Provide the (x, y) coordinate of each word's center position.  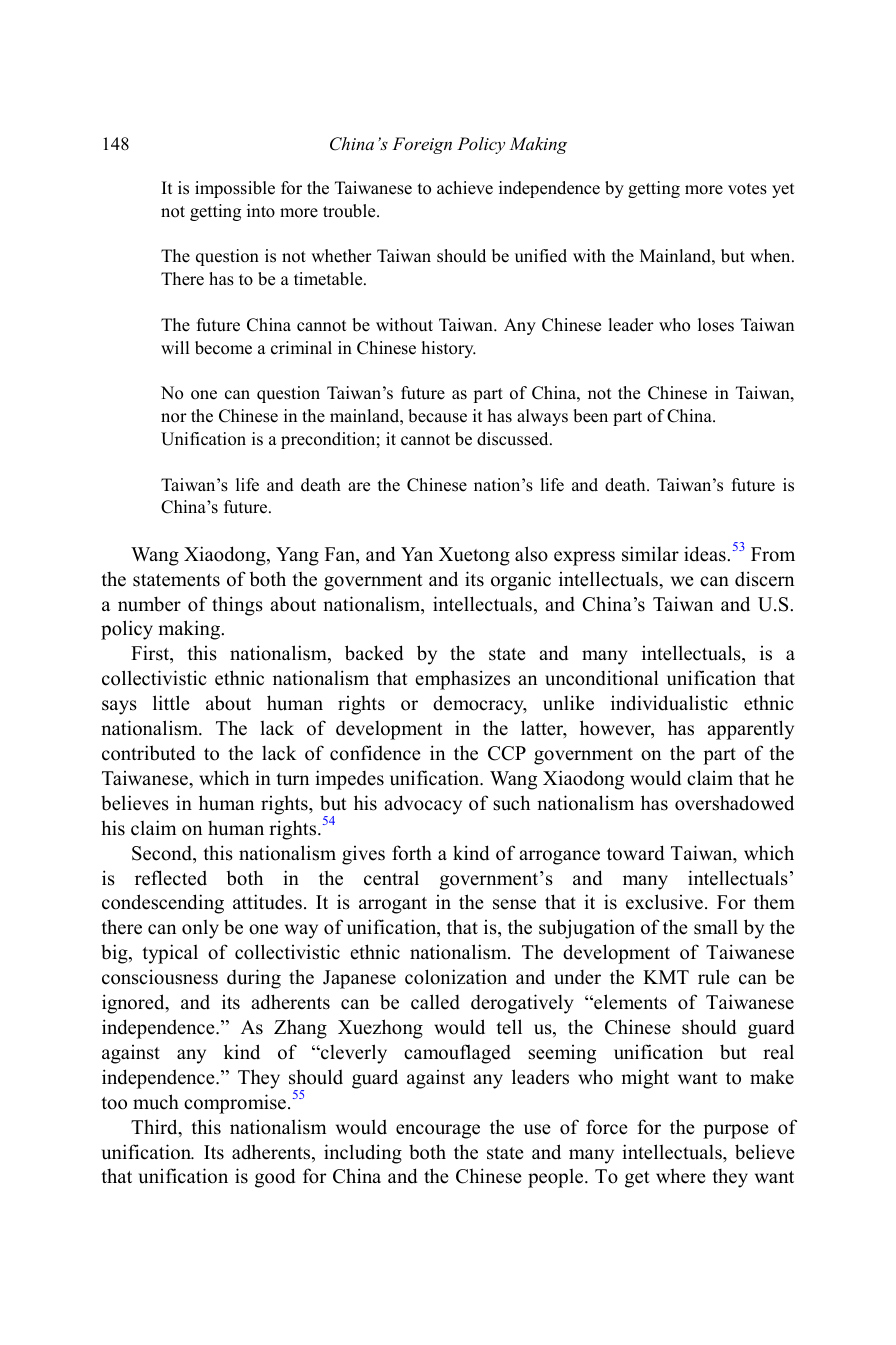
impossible (235, 189)
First (151, 654)
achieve (465, 188)
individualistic (669, 703)
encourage (438, 1131)
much (156, 1102)
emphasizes (462, 680)
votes (747, 189)
